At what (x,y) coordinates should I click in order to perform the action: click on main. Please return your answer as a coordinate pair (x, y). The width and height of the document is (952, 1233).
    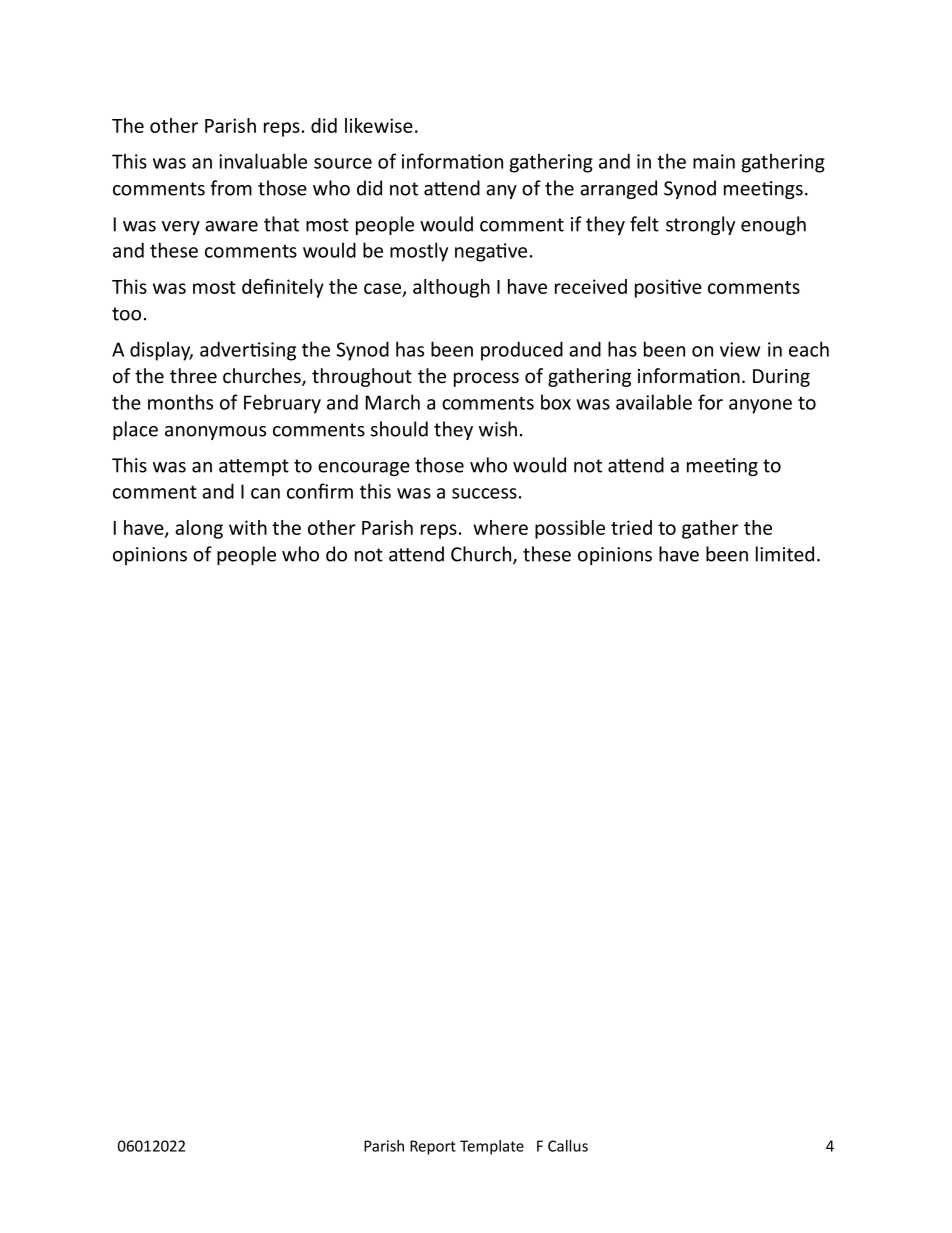
    Looking at the image, I should click on (714, 161).
